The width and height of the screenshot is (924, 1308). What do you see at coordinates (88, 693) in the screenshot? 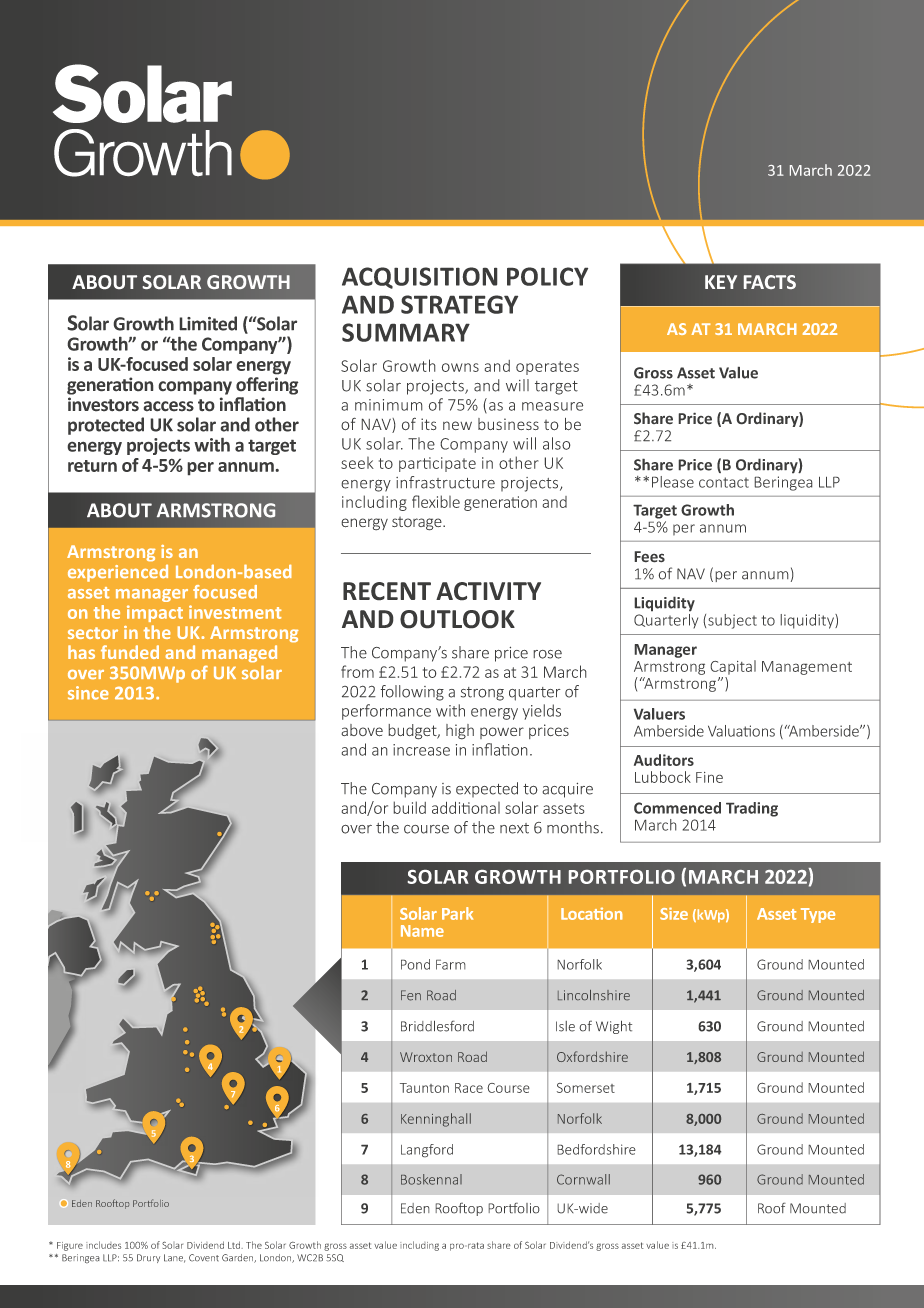
I see `since` at bounding box center [88, 693].
